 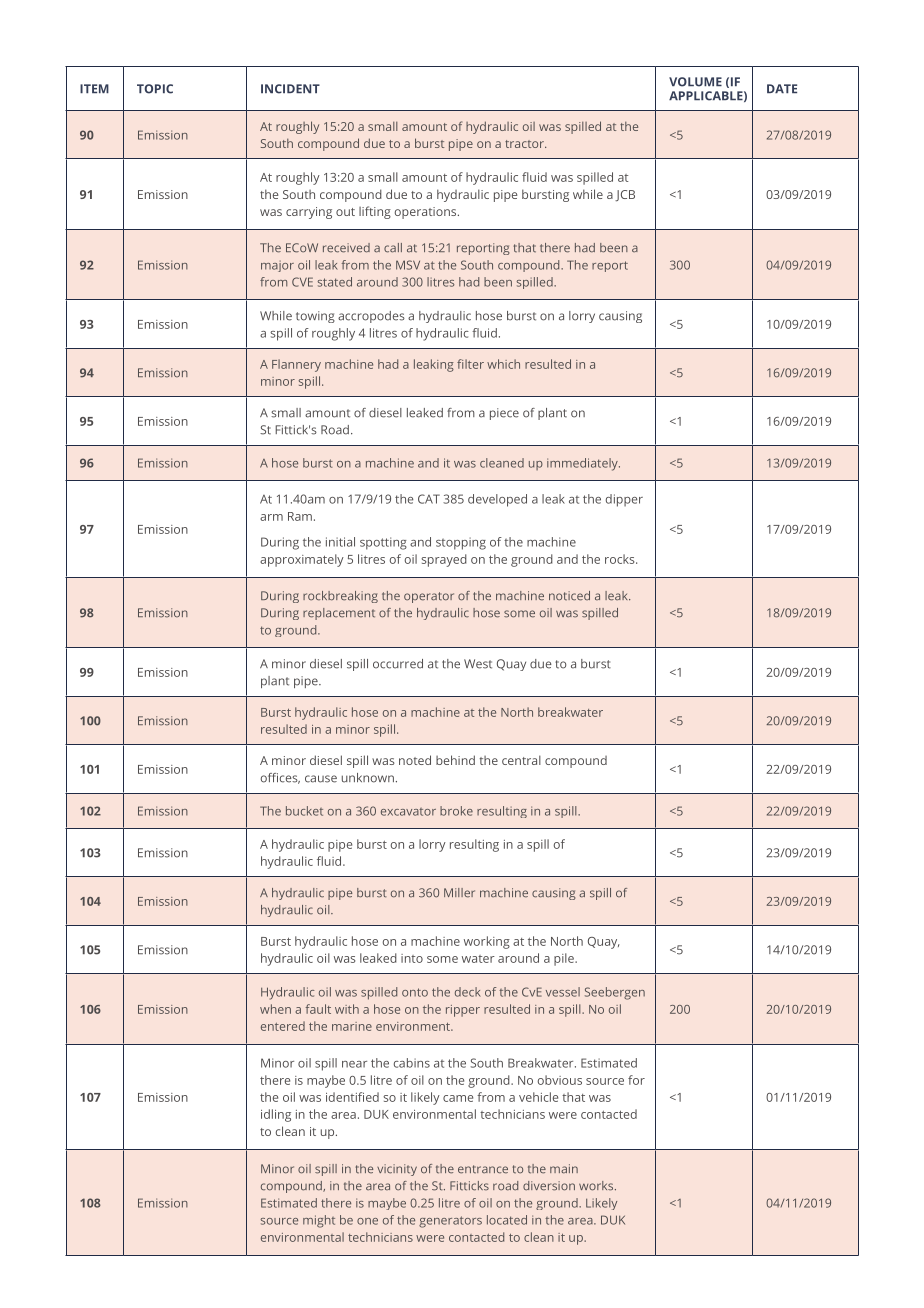 I want to click on central, so click(x=521, y=760).
